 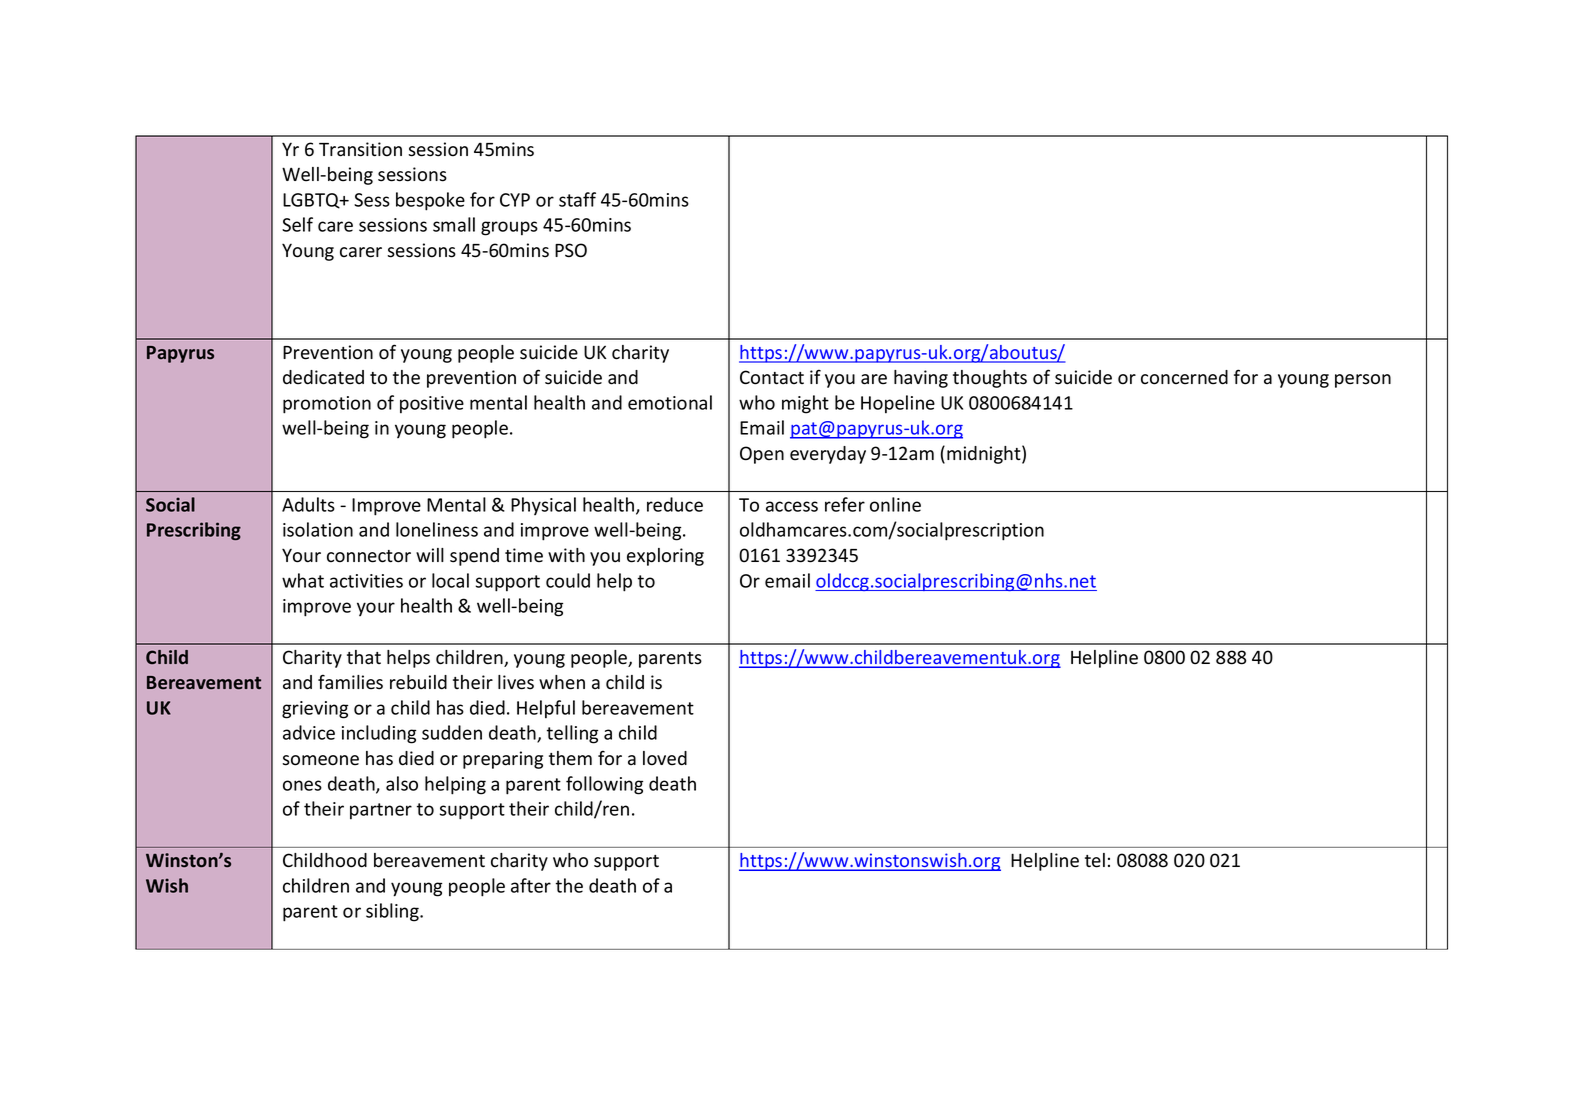 What do you see at coordinates (895, 504) in the document?
I see `online` at bounding box center [895, 504].
